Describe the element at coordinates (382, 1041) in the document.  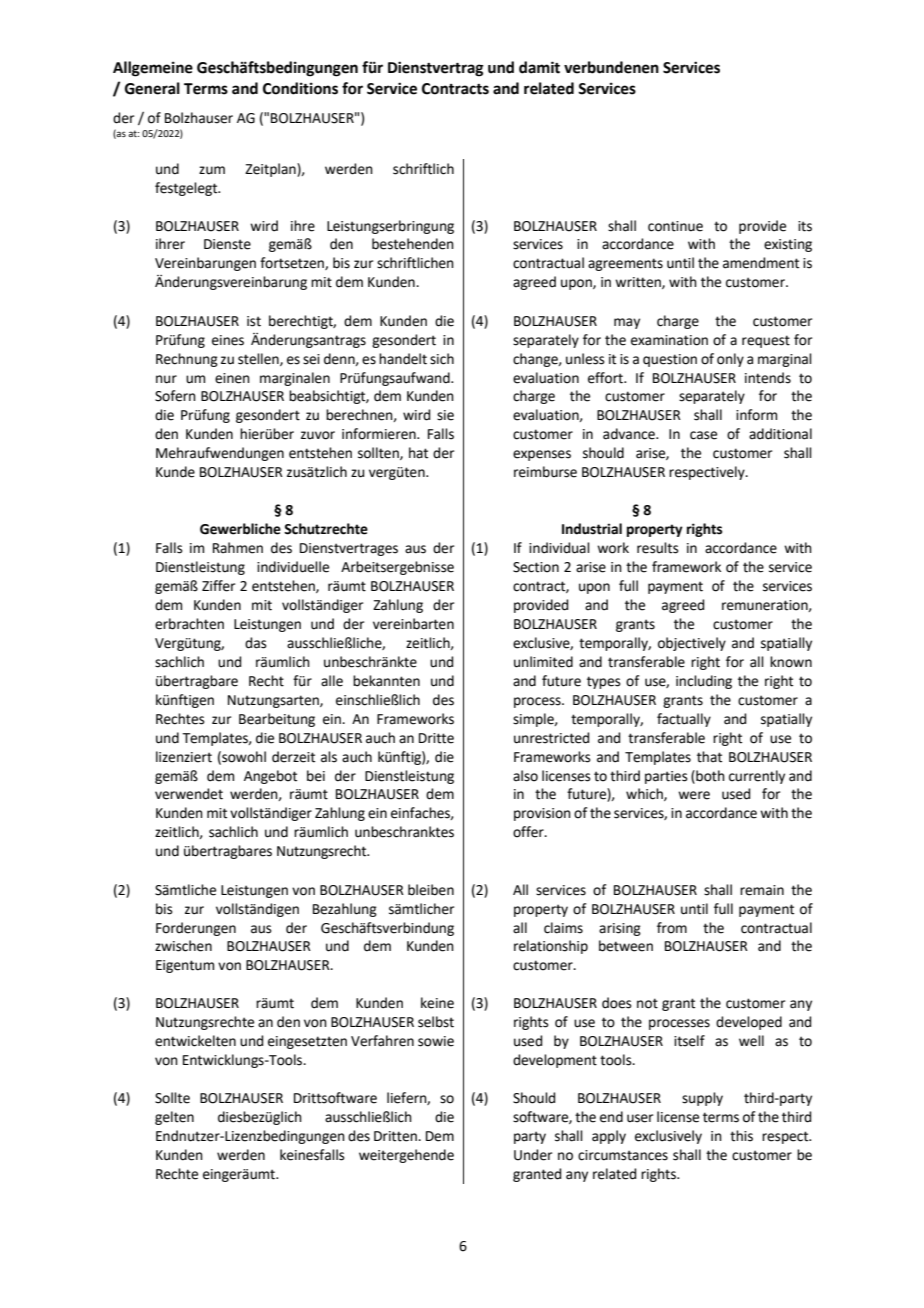
I see `Verfahren` at that location.
